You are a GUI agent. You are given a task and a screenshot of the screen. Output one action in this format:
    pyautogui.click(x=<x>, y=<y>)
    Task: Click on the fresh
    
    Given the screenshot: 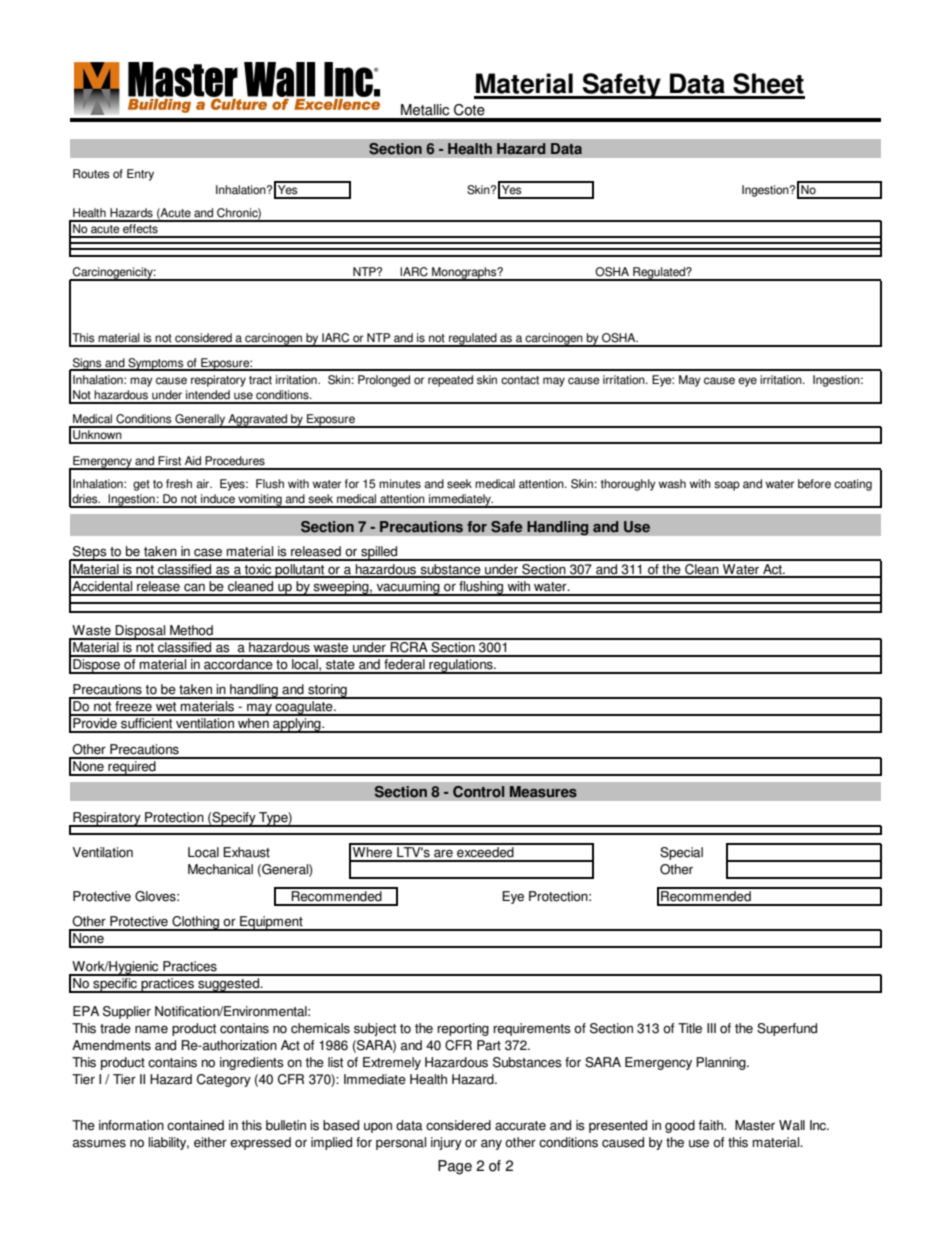 What is the action you would take?
    pyautogui.click(x=179, y=484)
